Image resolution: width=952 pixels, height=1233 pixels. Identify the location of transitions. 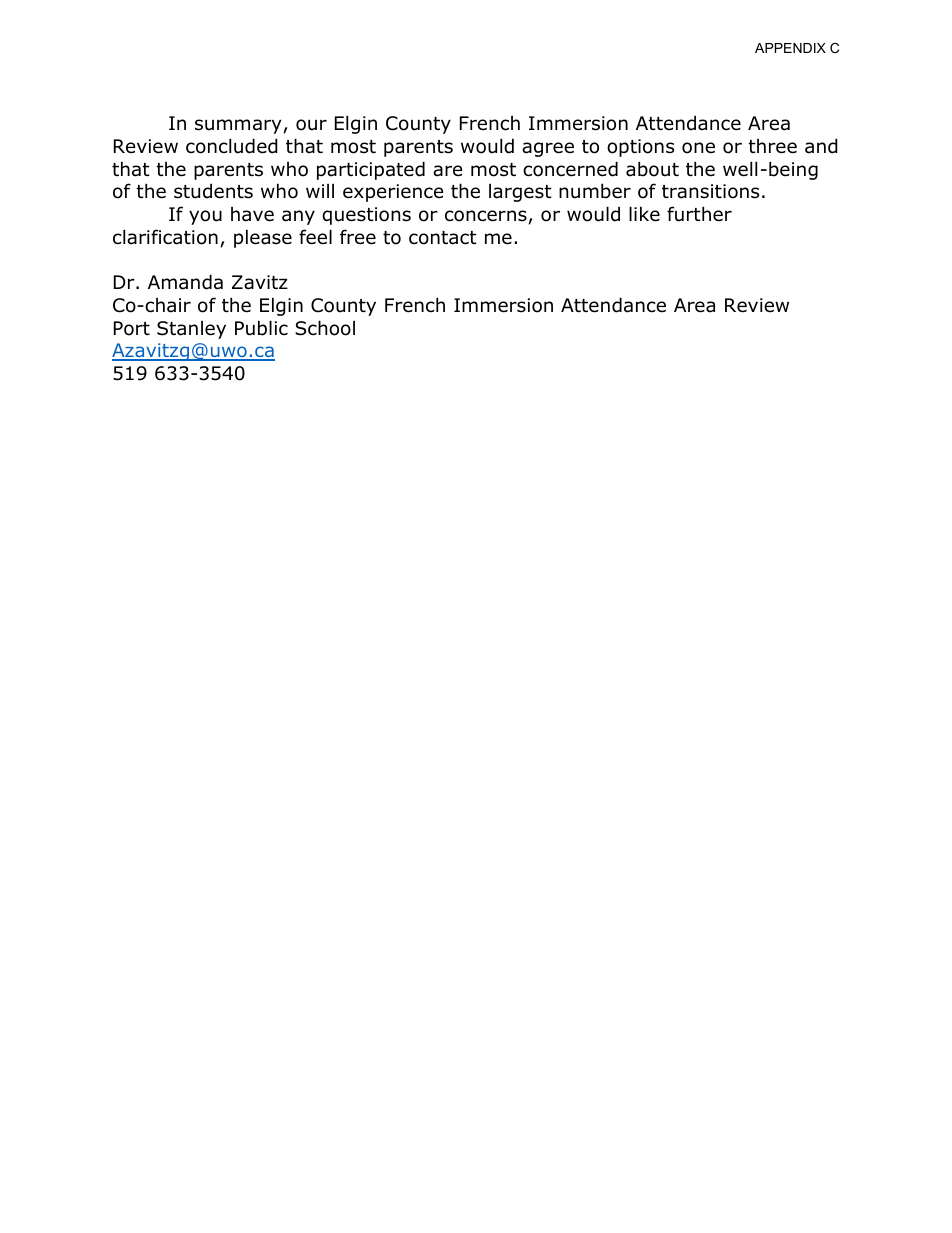
(710, 191).
